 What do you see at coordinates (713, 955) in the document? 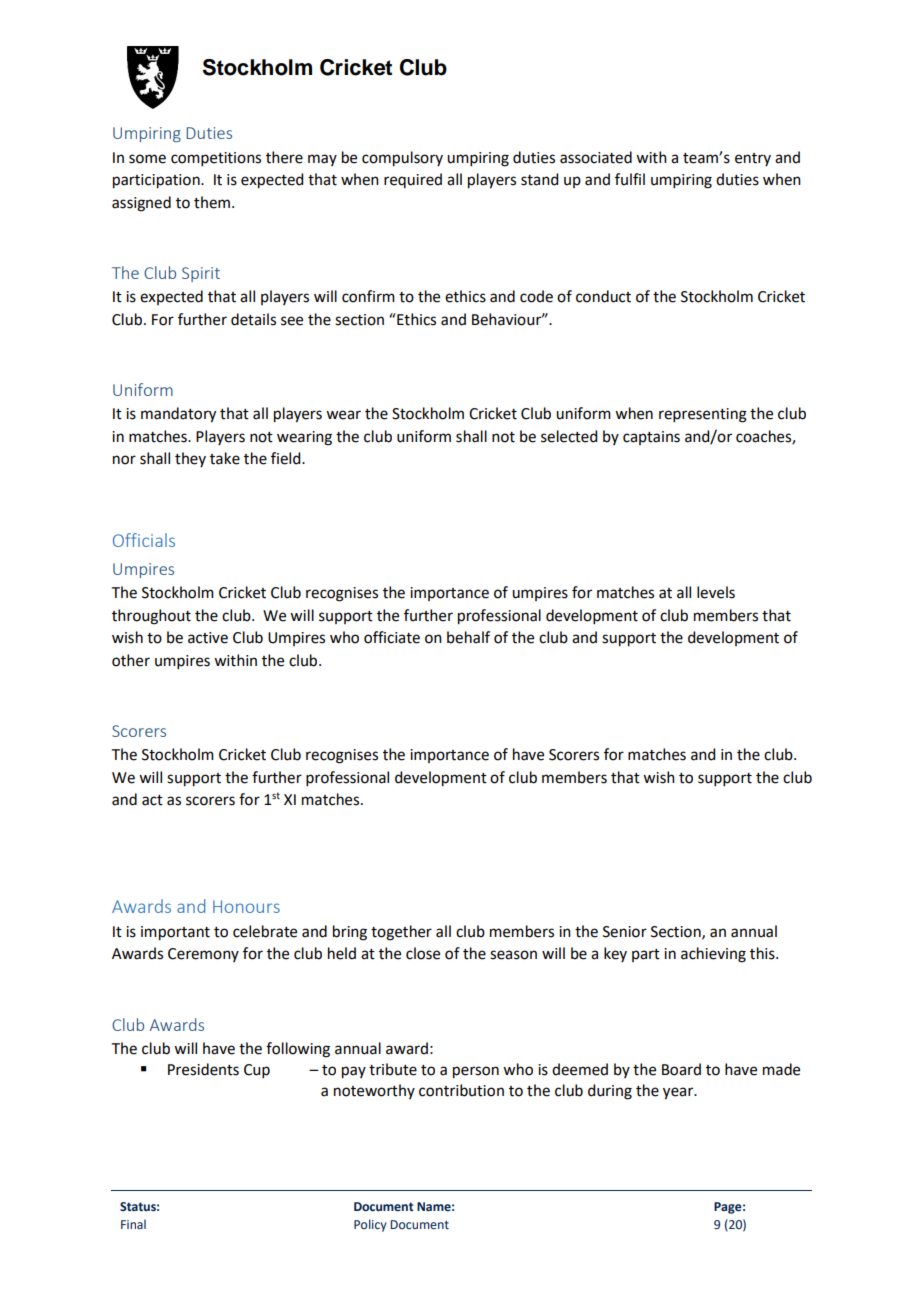
I see `achieving` at bounding box center [713, 955].
